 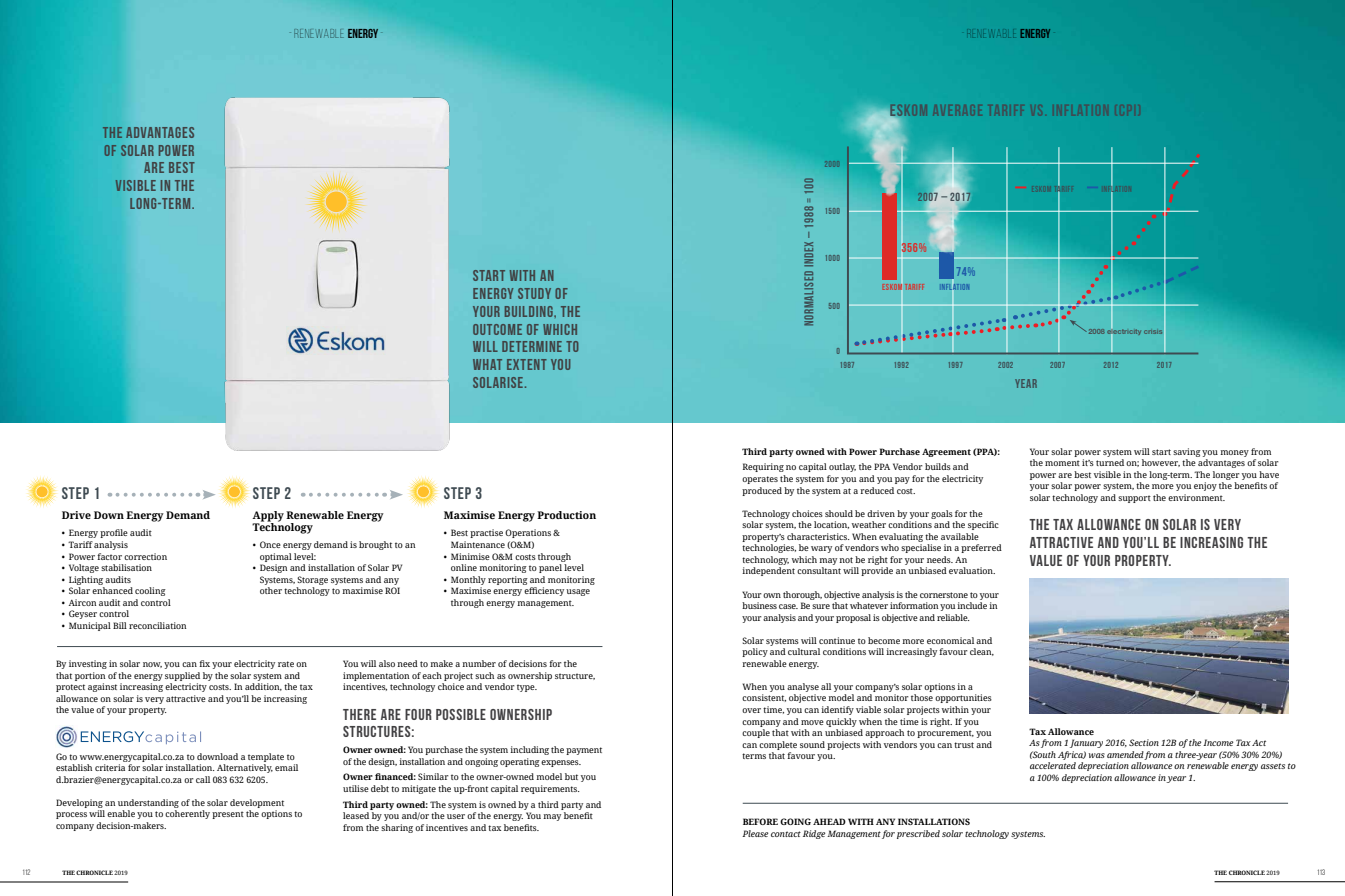 I want to click on BEFORE, so click(x=760, y=821).
